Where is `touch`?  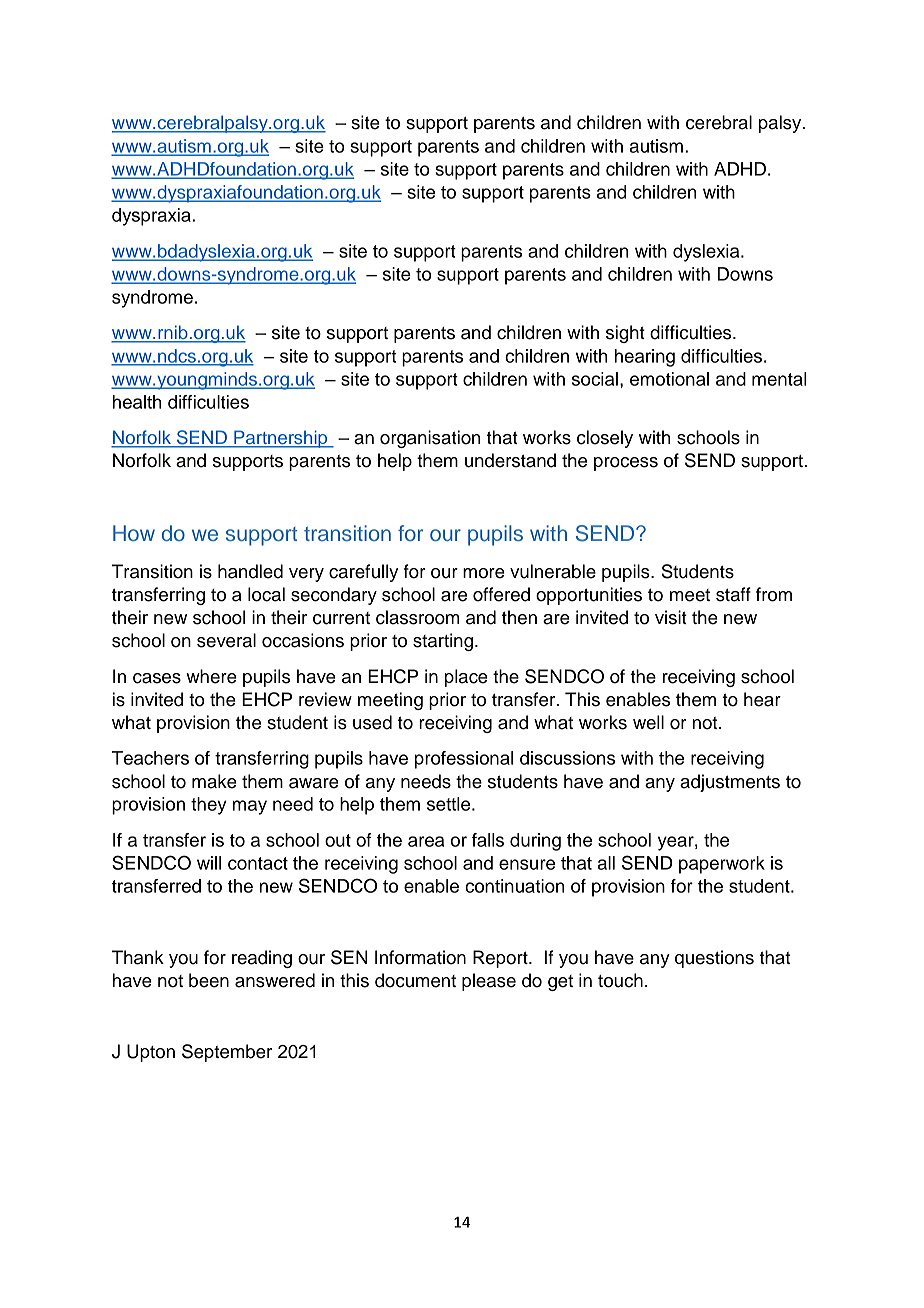
touch is located at coordinates (620, 980).
